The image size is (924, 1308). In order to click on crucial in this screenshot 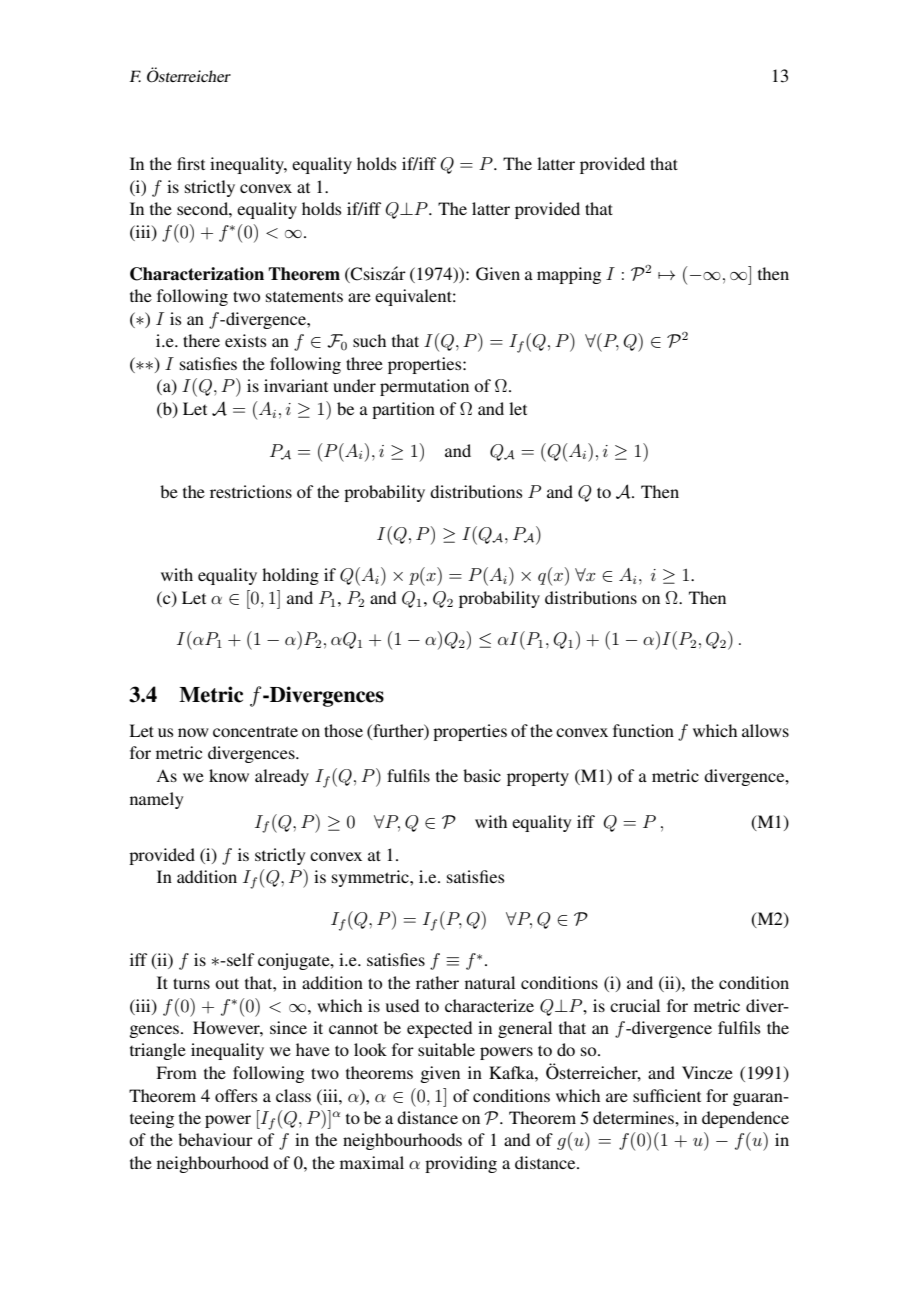, I will do `click(635, 1005)`.
